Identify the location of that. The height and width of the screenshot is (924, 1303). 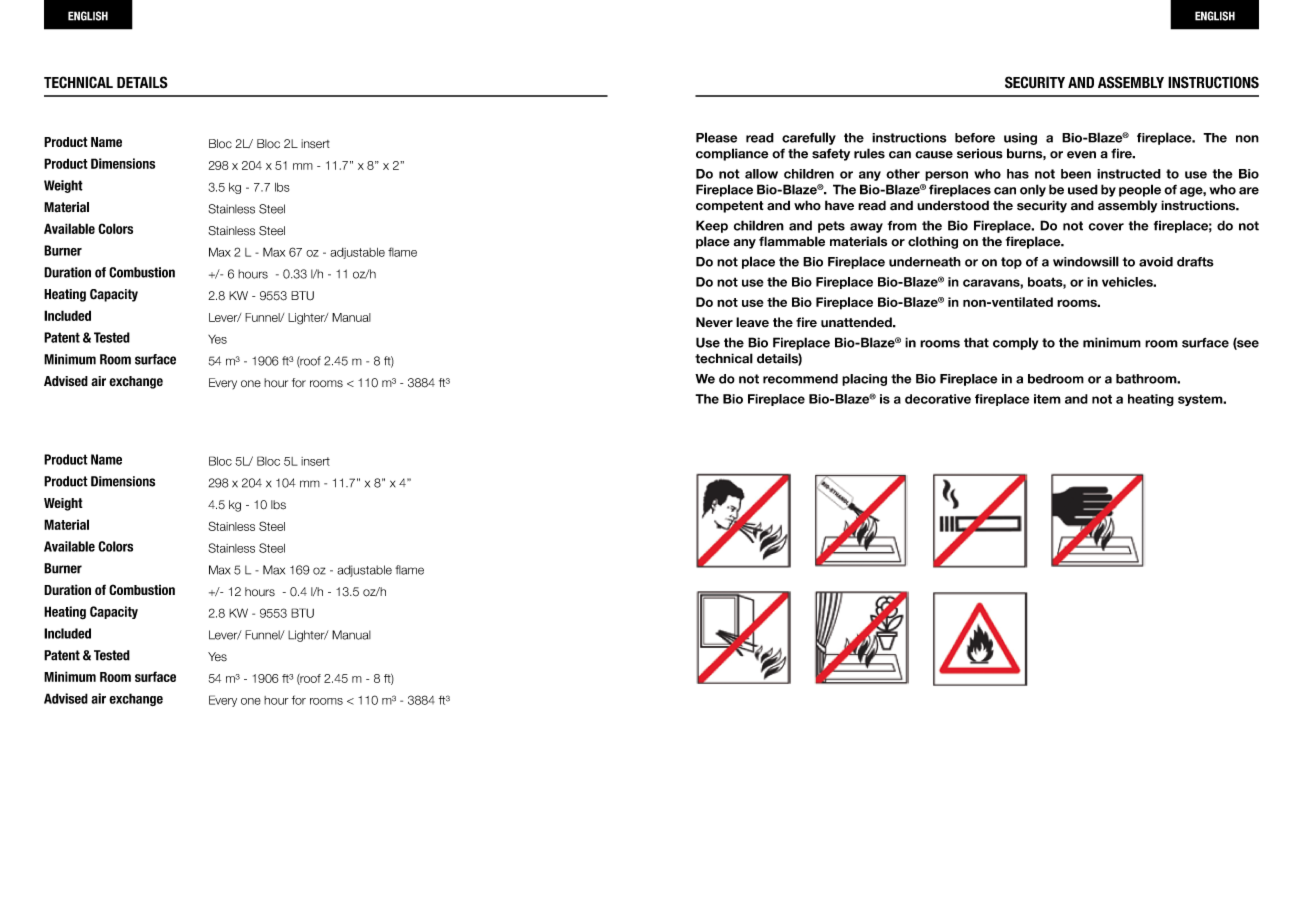
(976, 342).
